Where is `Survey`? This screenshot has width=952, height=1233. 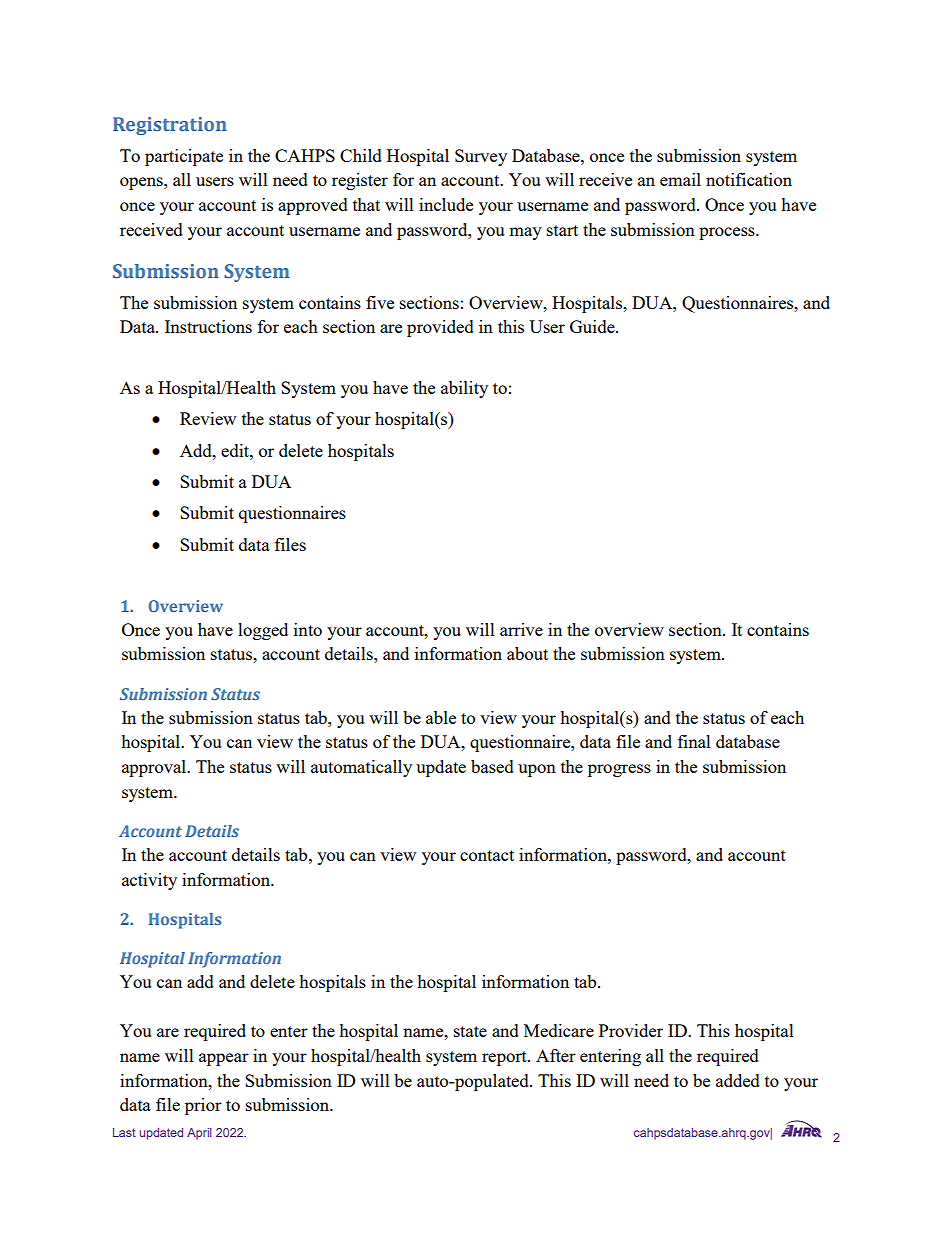 Survey is located at coordinates (481, 157).
